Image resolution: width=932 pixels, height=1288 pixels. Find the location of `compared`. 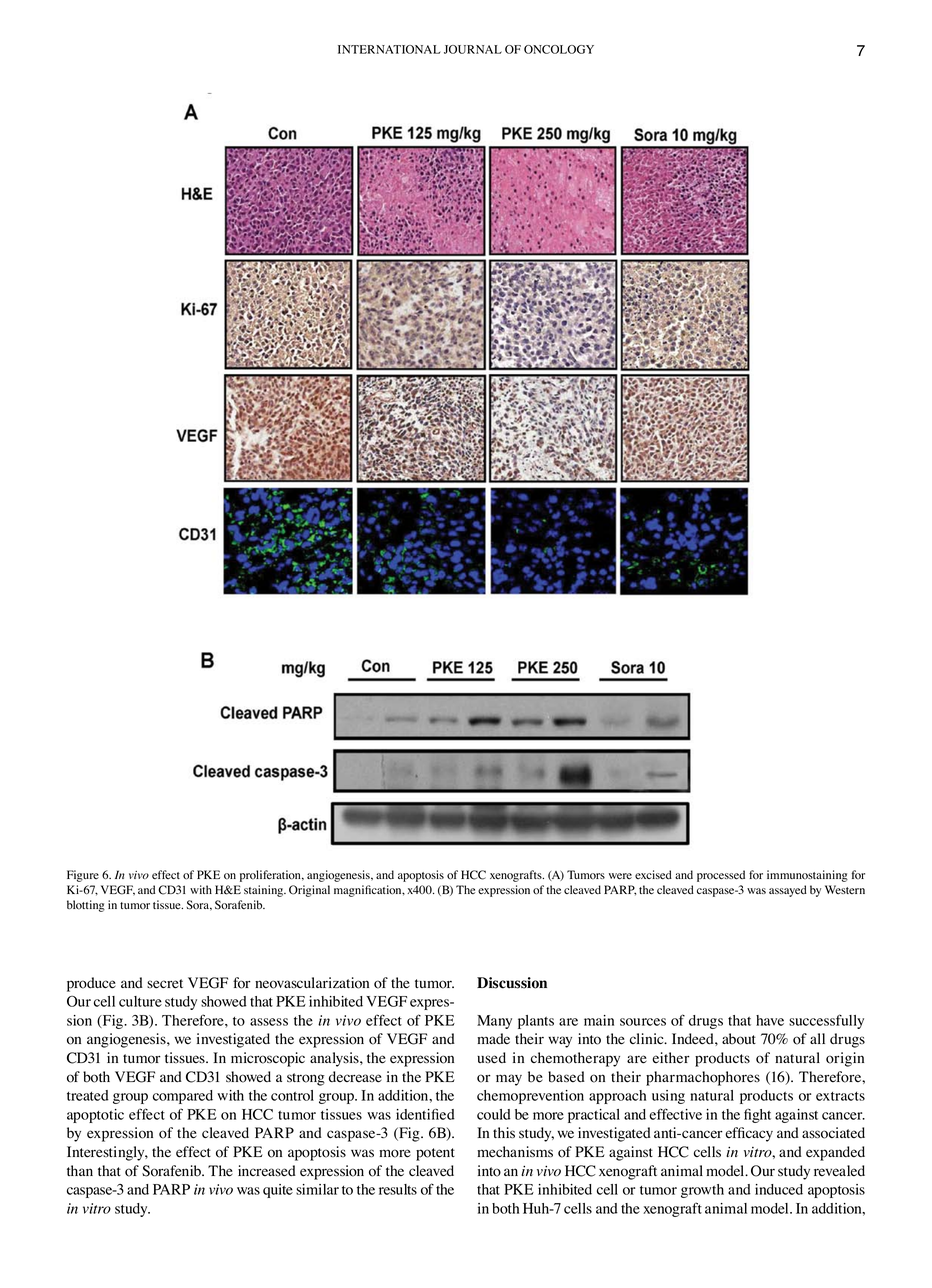

compared is located at coordinates (183, 1097).
